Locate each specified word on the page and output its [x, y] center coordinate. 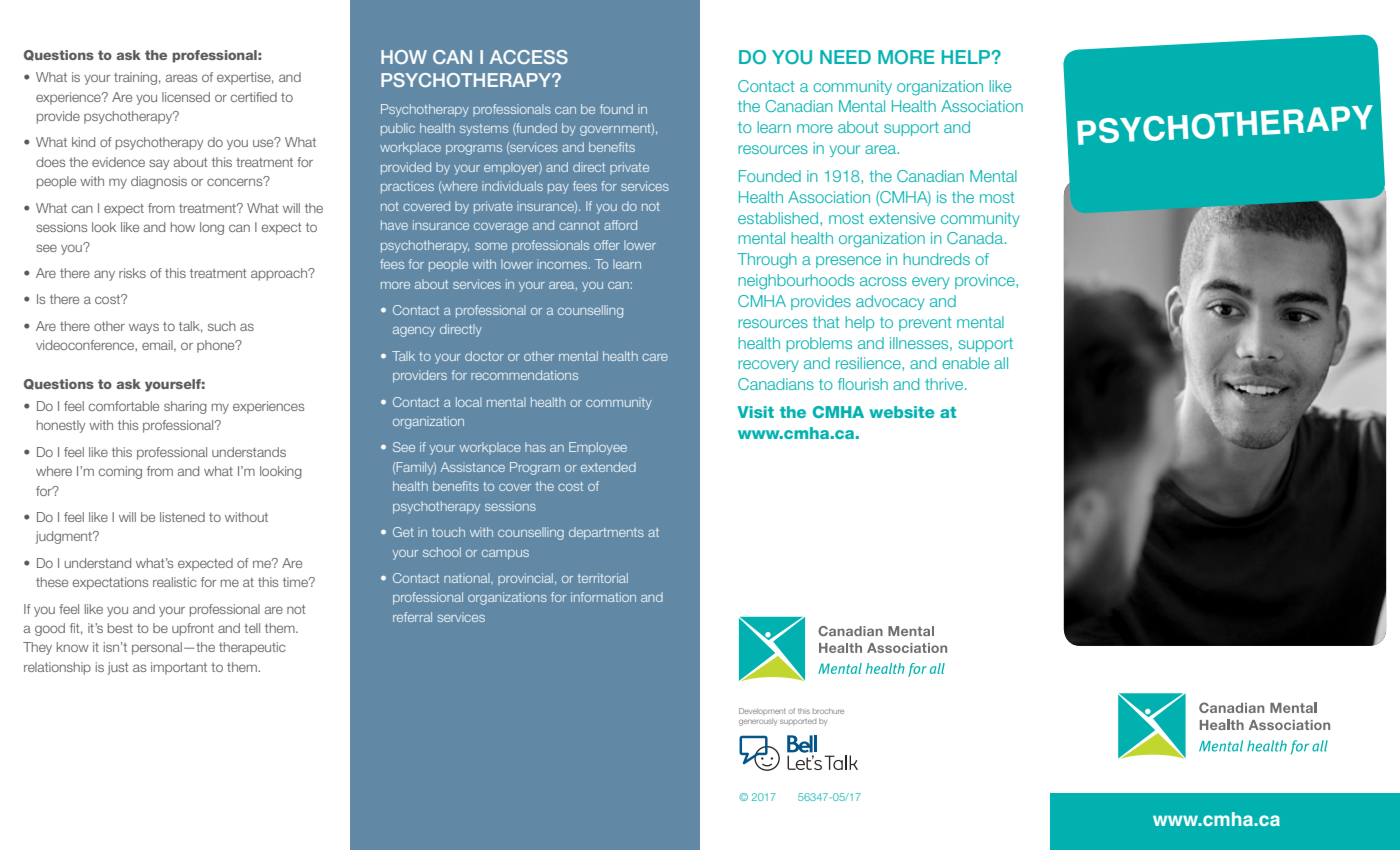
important [179, 668]
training [135, 78]
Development [762, 711]
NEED [845, 57]
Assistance [473, 467]
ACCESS [529, 57]
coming [120, 472]
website [902, 412]
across [883, 281]
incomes [562, 264]
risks [132, 273]
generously [758, 722]
